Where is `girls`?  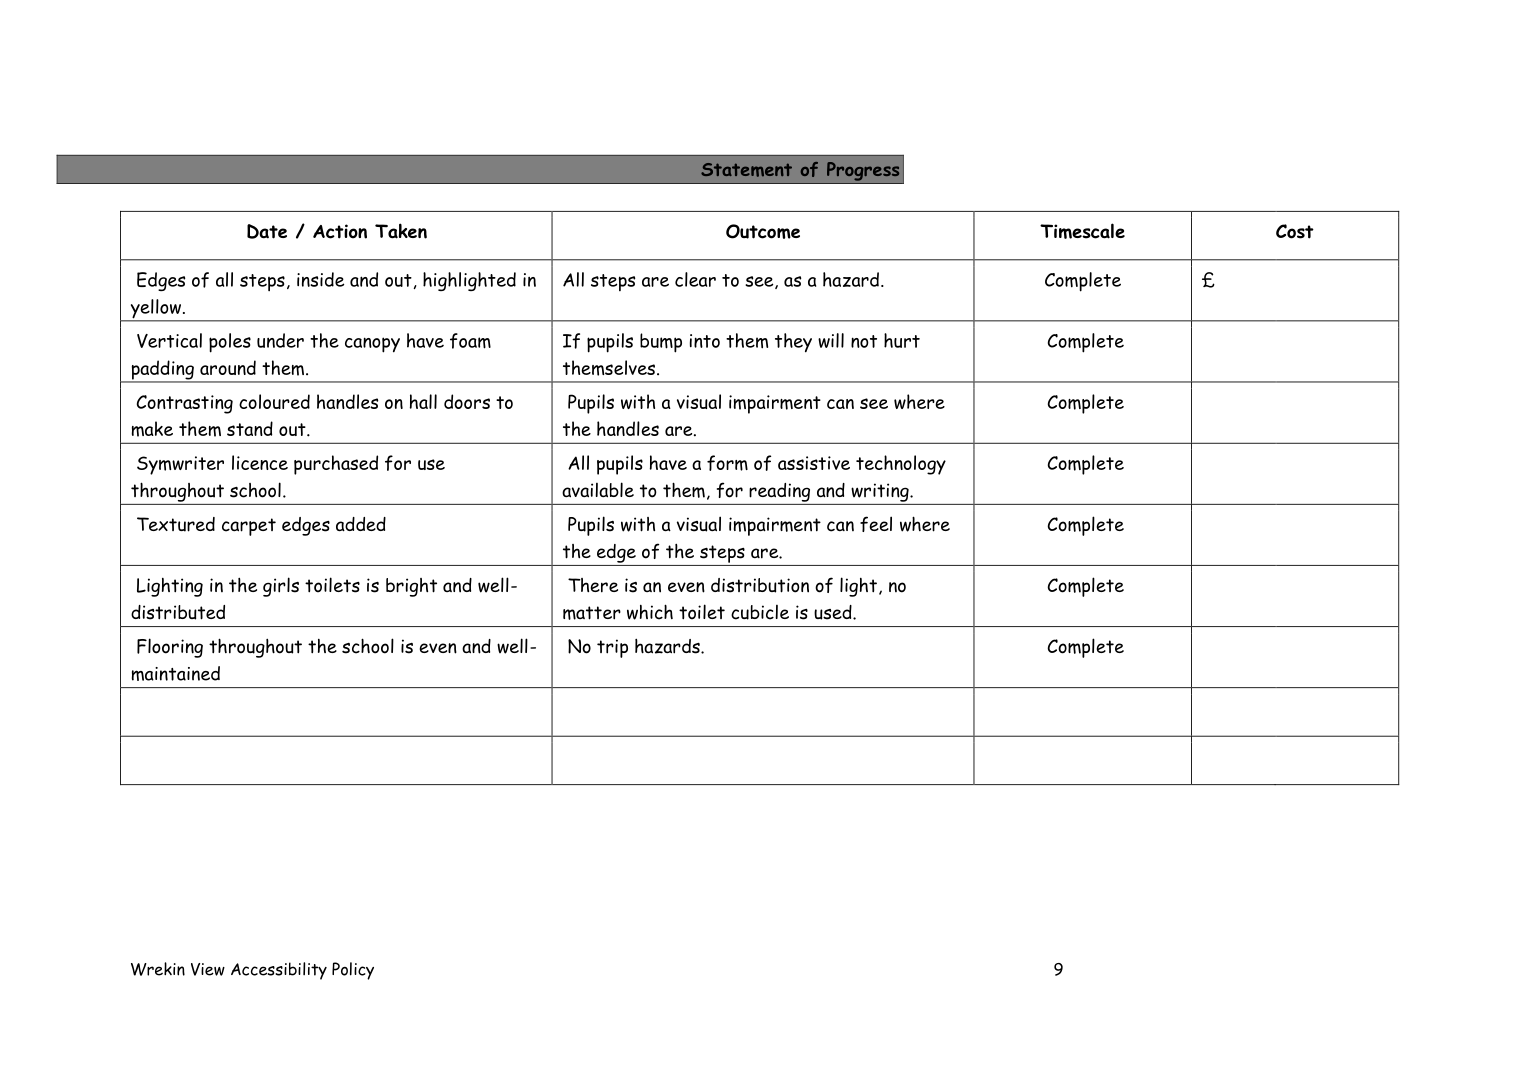 girls is located at coordinates (281, 587).
